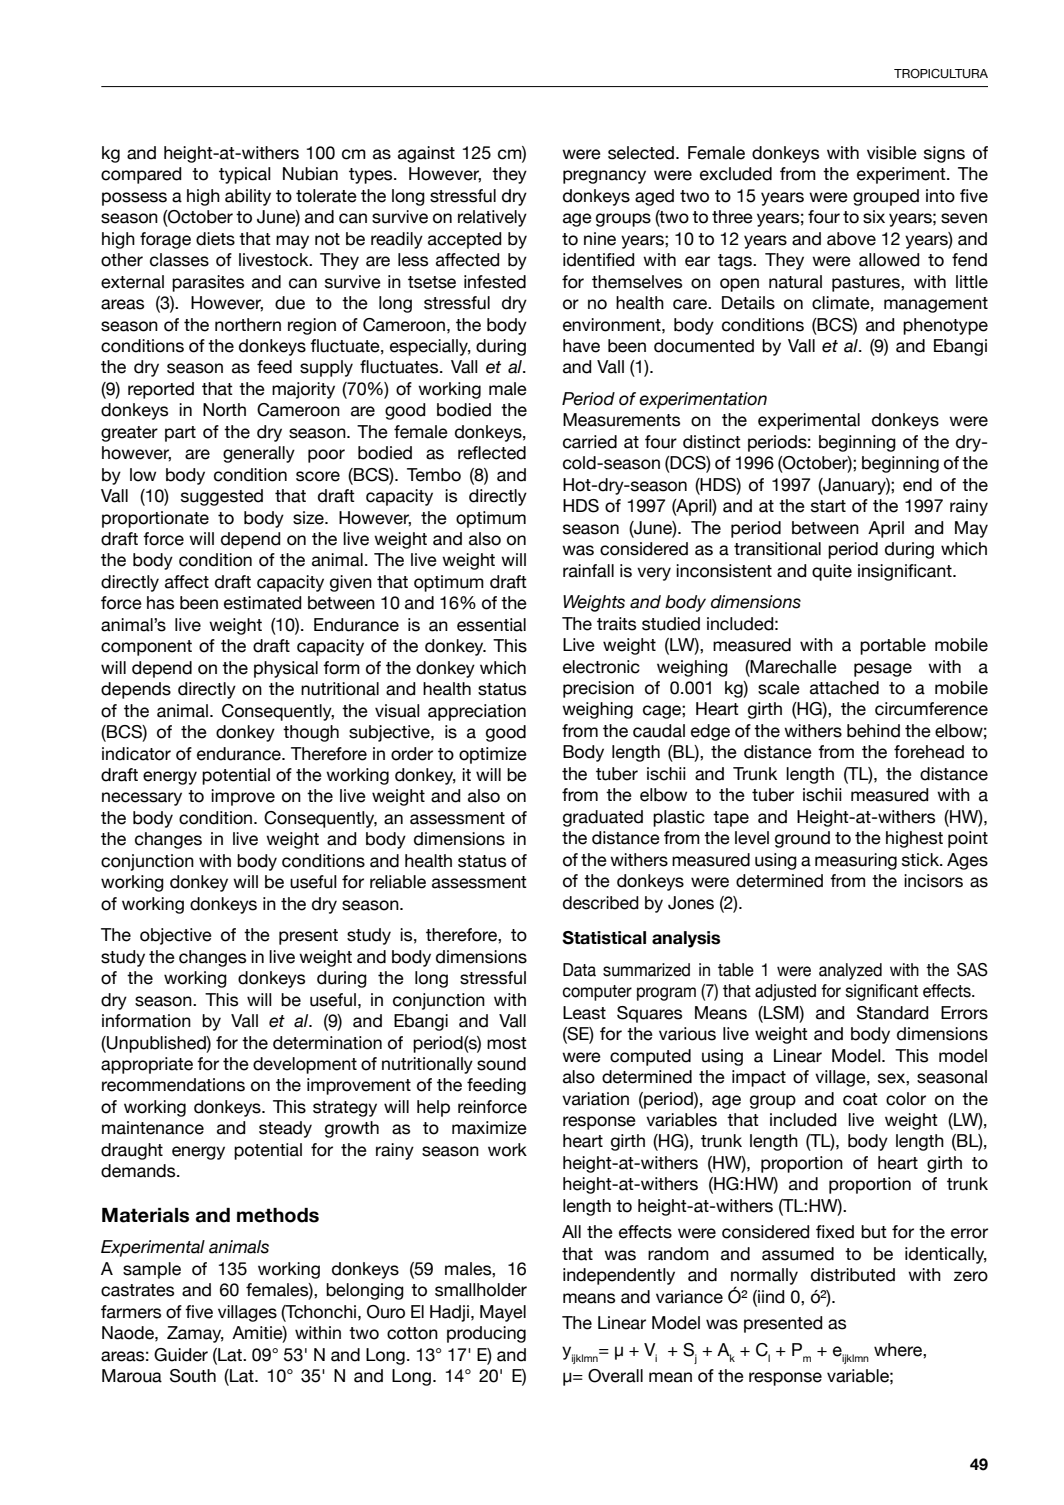 This document has height=1505, width=1064. Describe the element at coordinates (873, 731) in the document. I see `behind` at that location.
